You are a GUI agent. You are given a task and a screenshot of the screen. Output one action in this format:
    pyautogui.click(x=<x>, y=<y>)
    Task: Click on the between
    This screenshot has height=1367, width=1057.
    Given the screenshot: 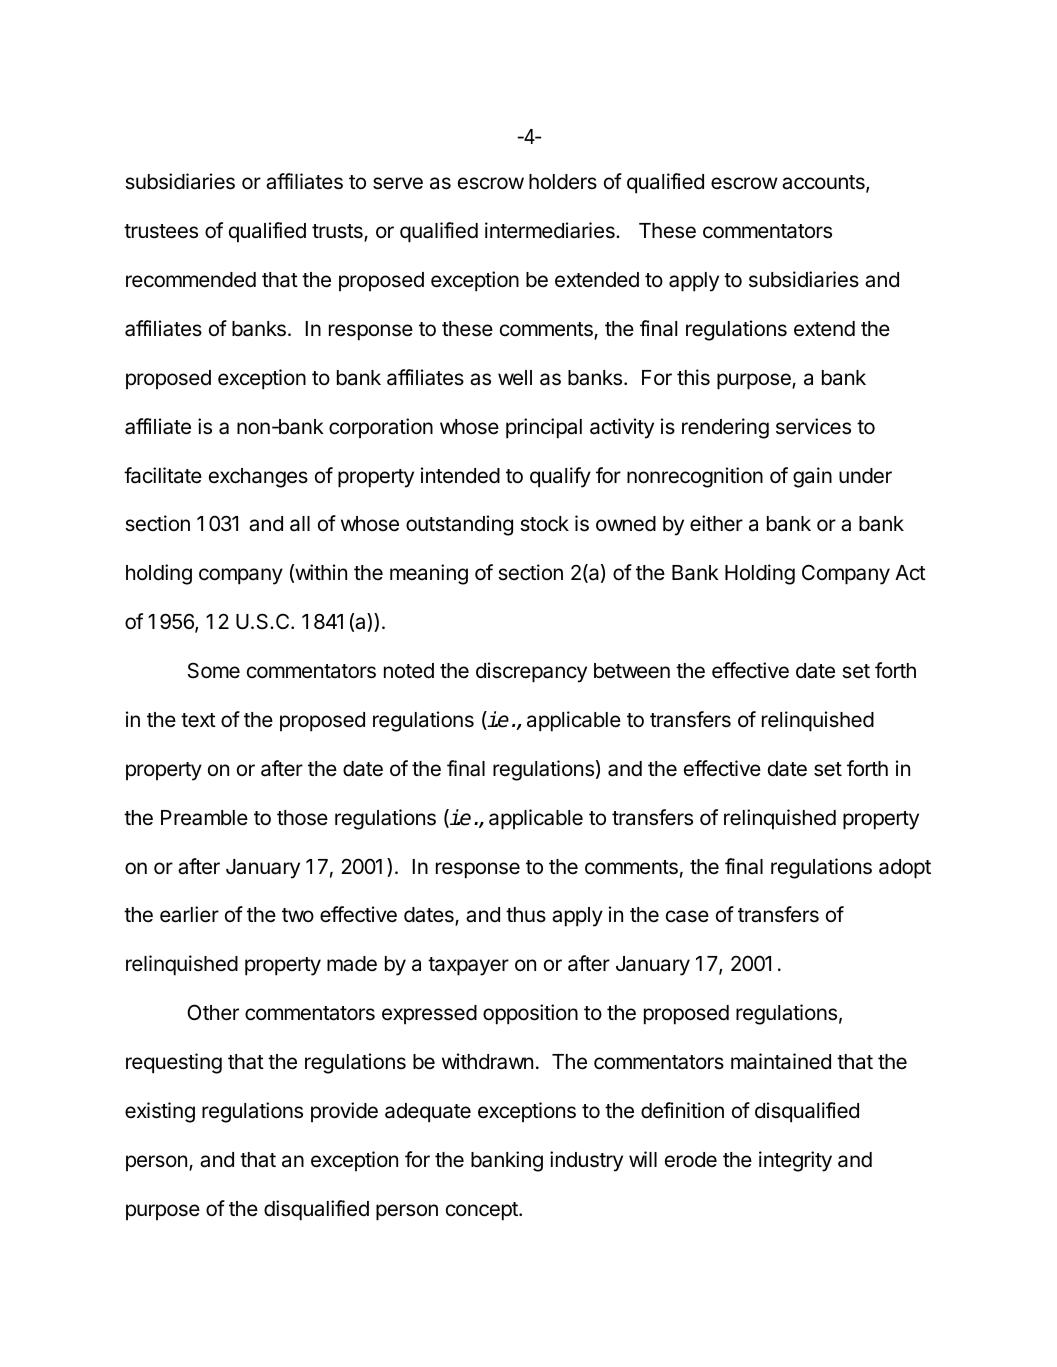 What is the action you would take?
    pyautogui.click(x=632, y=671)
